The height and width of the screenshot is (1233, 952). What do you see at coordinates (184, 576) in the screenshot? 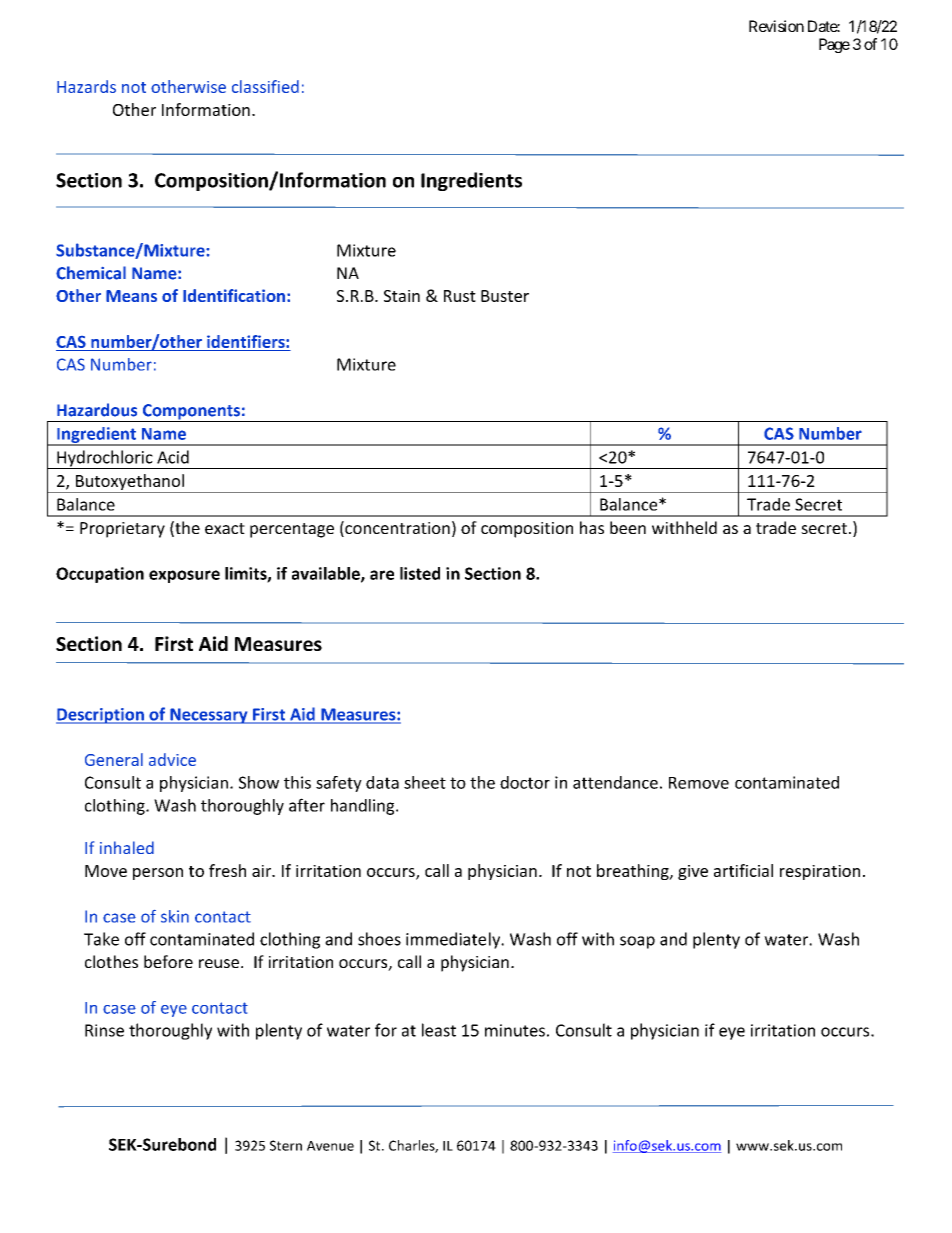
I see `exposure` at bounding box center [184, 576].
